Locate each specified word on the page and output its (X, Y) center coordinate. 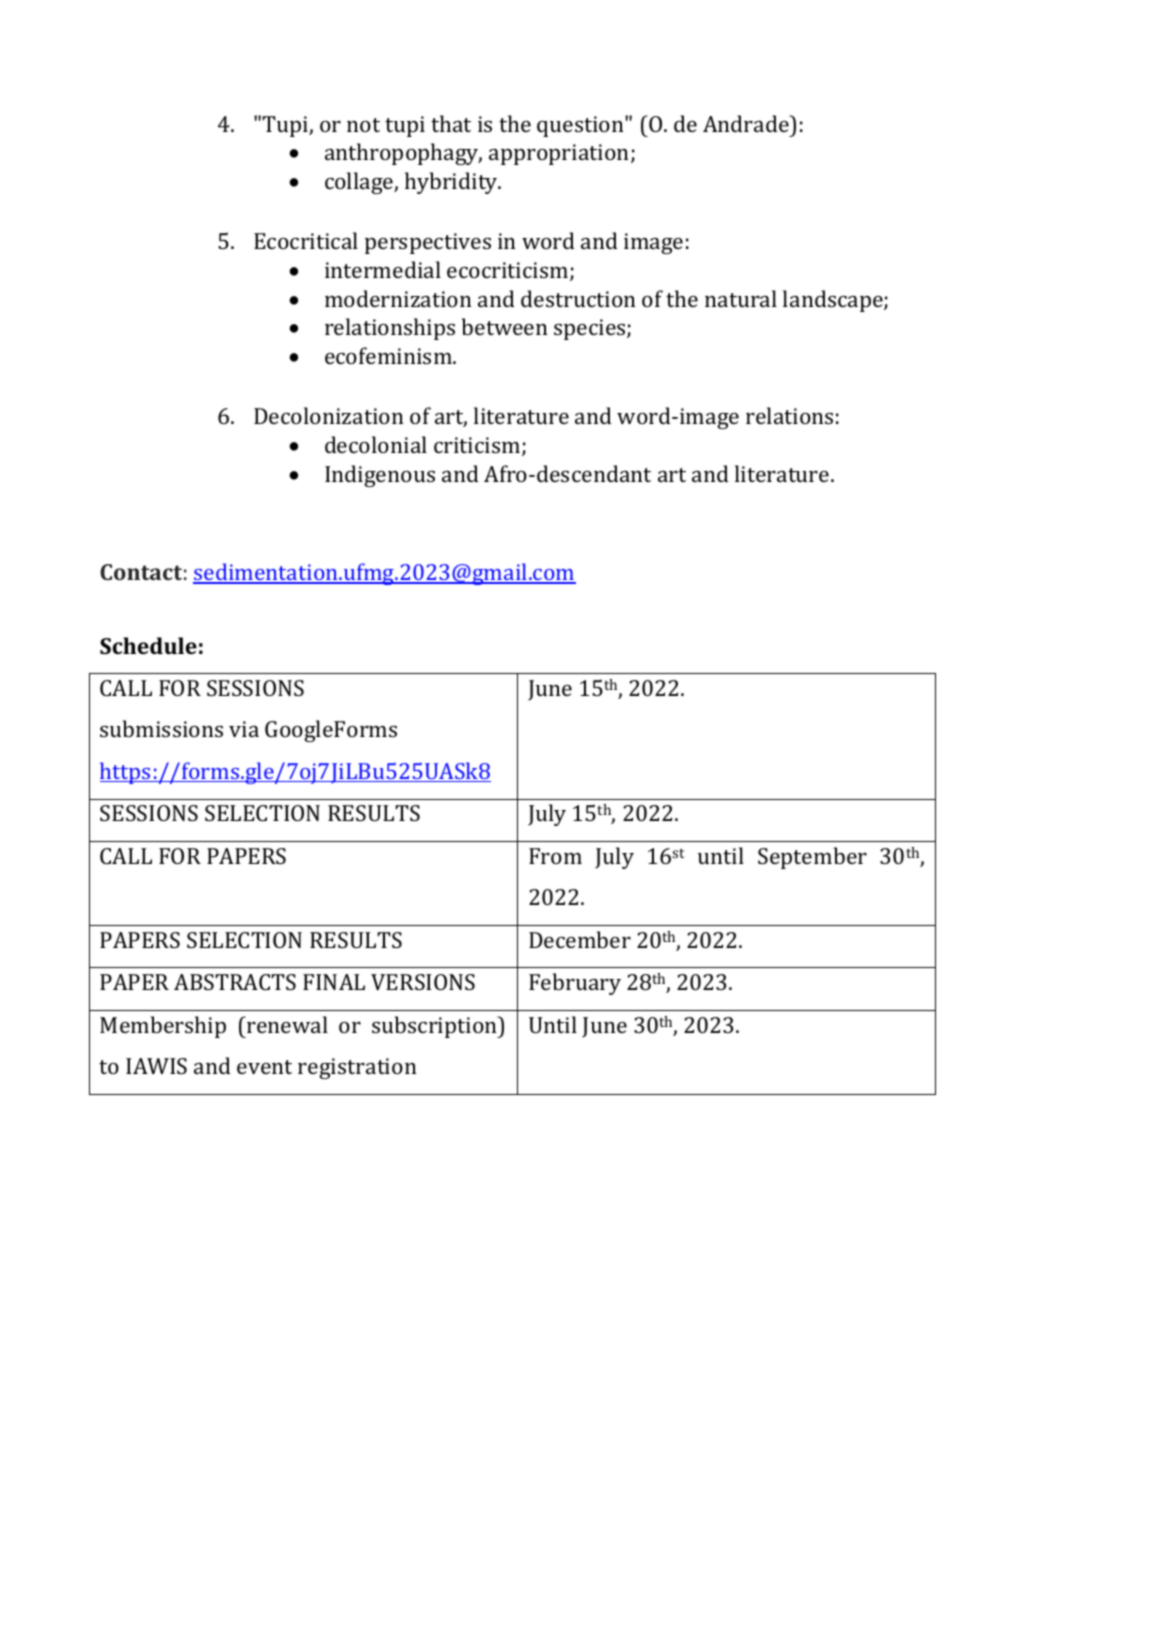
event (264, 1067)
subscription (435, 1027)
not (363, 125)
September (812, 858)
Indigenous (380, 476)
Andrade (747, 123)
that (451, 123)
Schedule (148, 645)
